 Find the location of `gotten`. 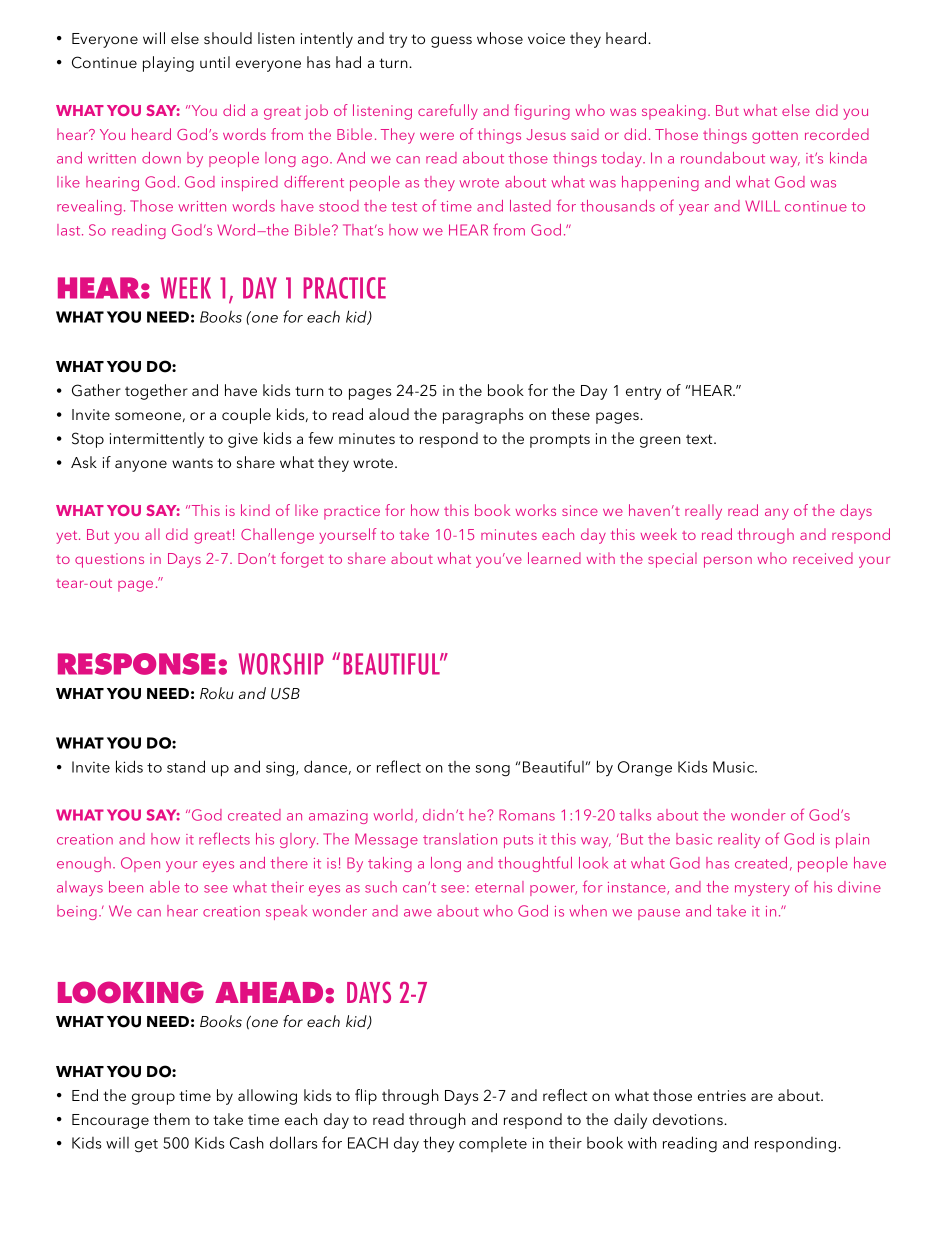

gotten is located at coordinates (775, 137).
